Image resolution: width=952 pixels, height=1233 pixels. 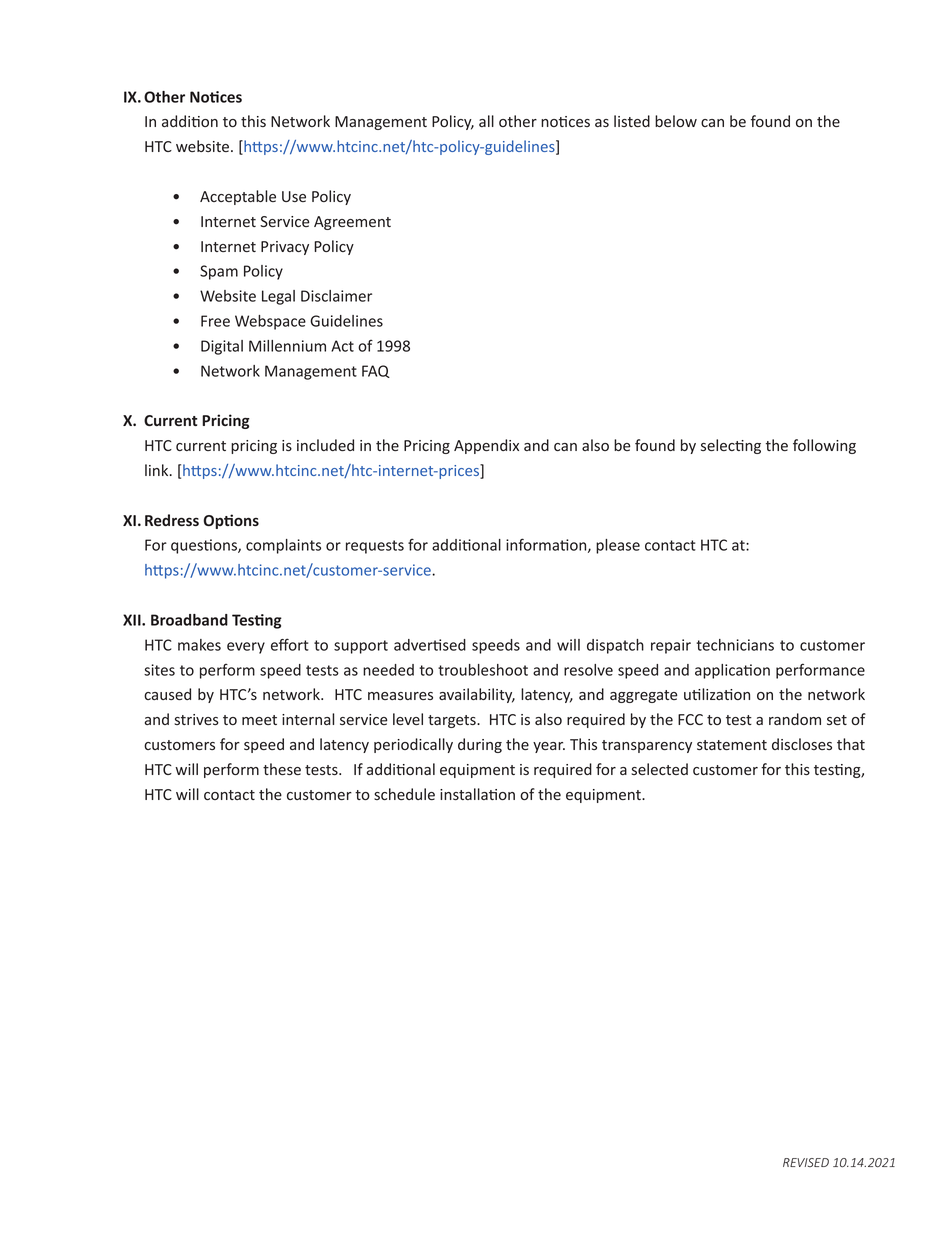 I want to click on REVISED, so click(x=806, y=1162).
